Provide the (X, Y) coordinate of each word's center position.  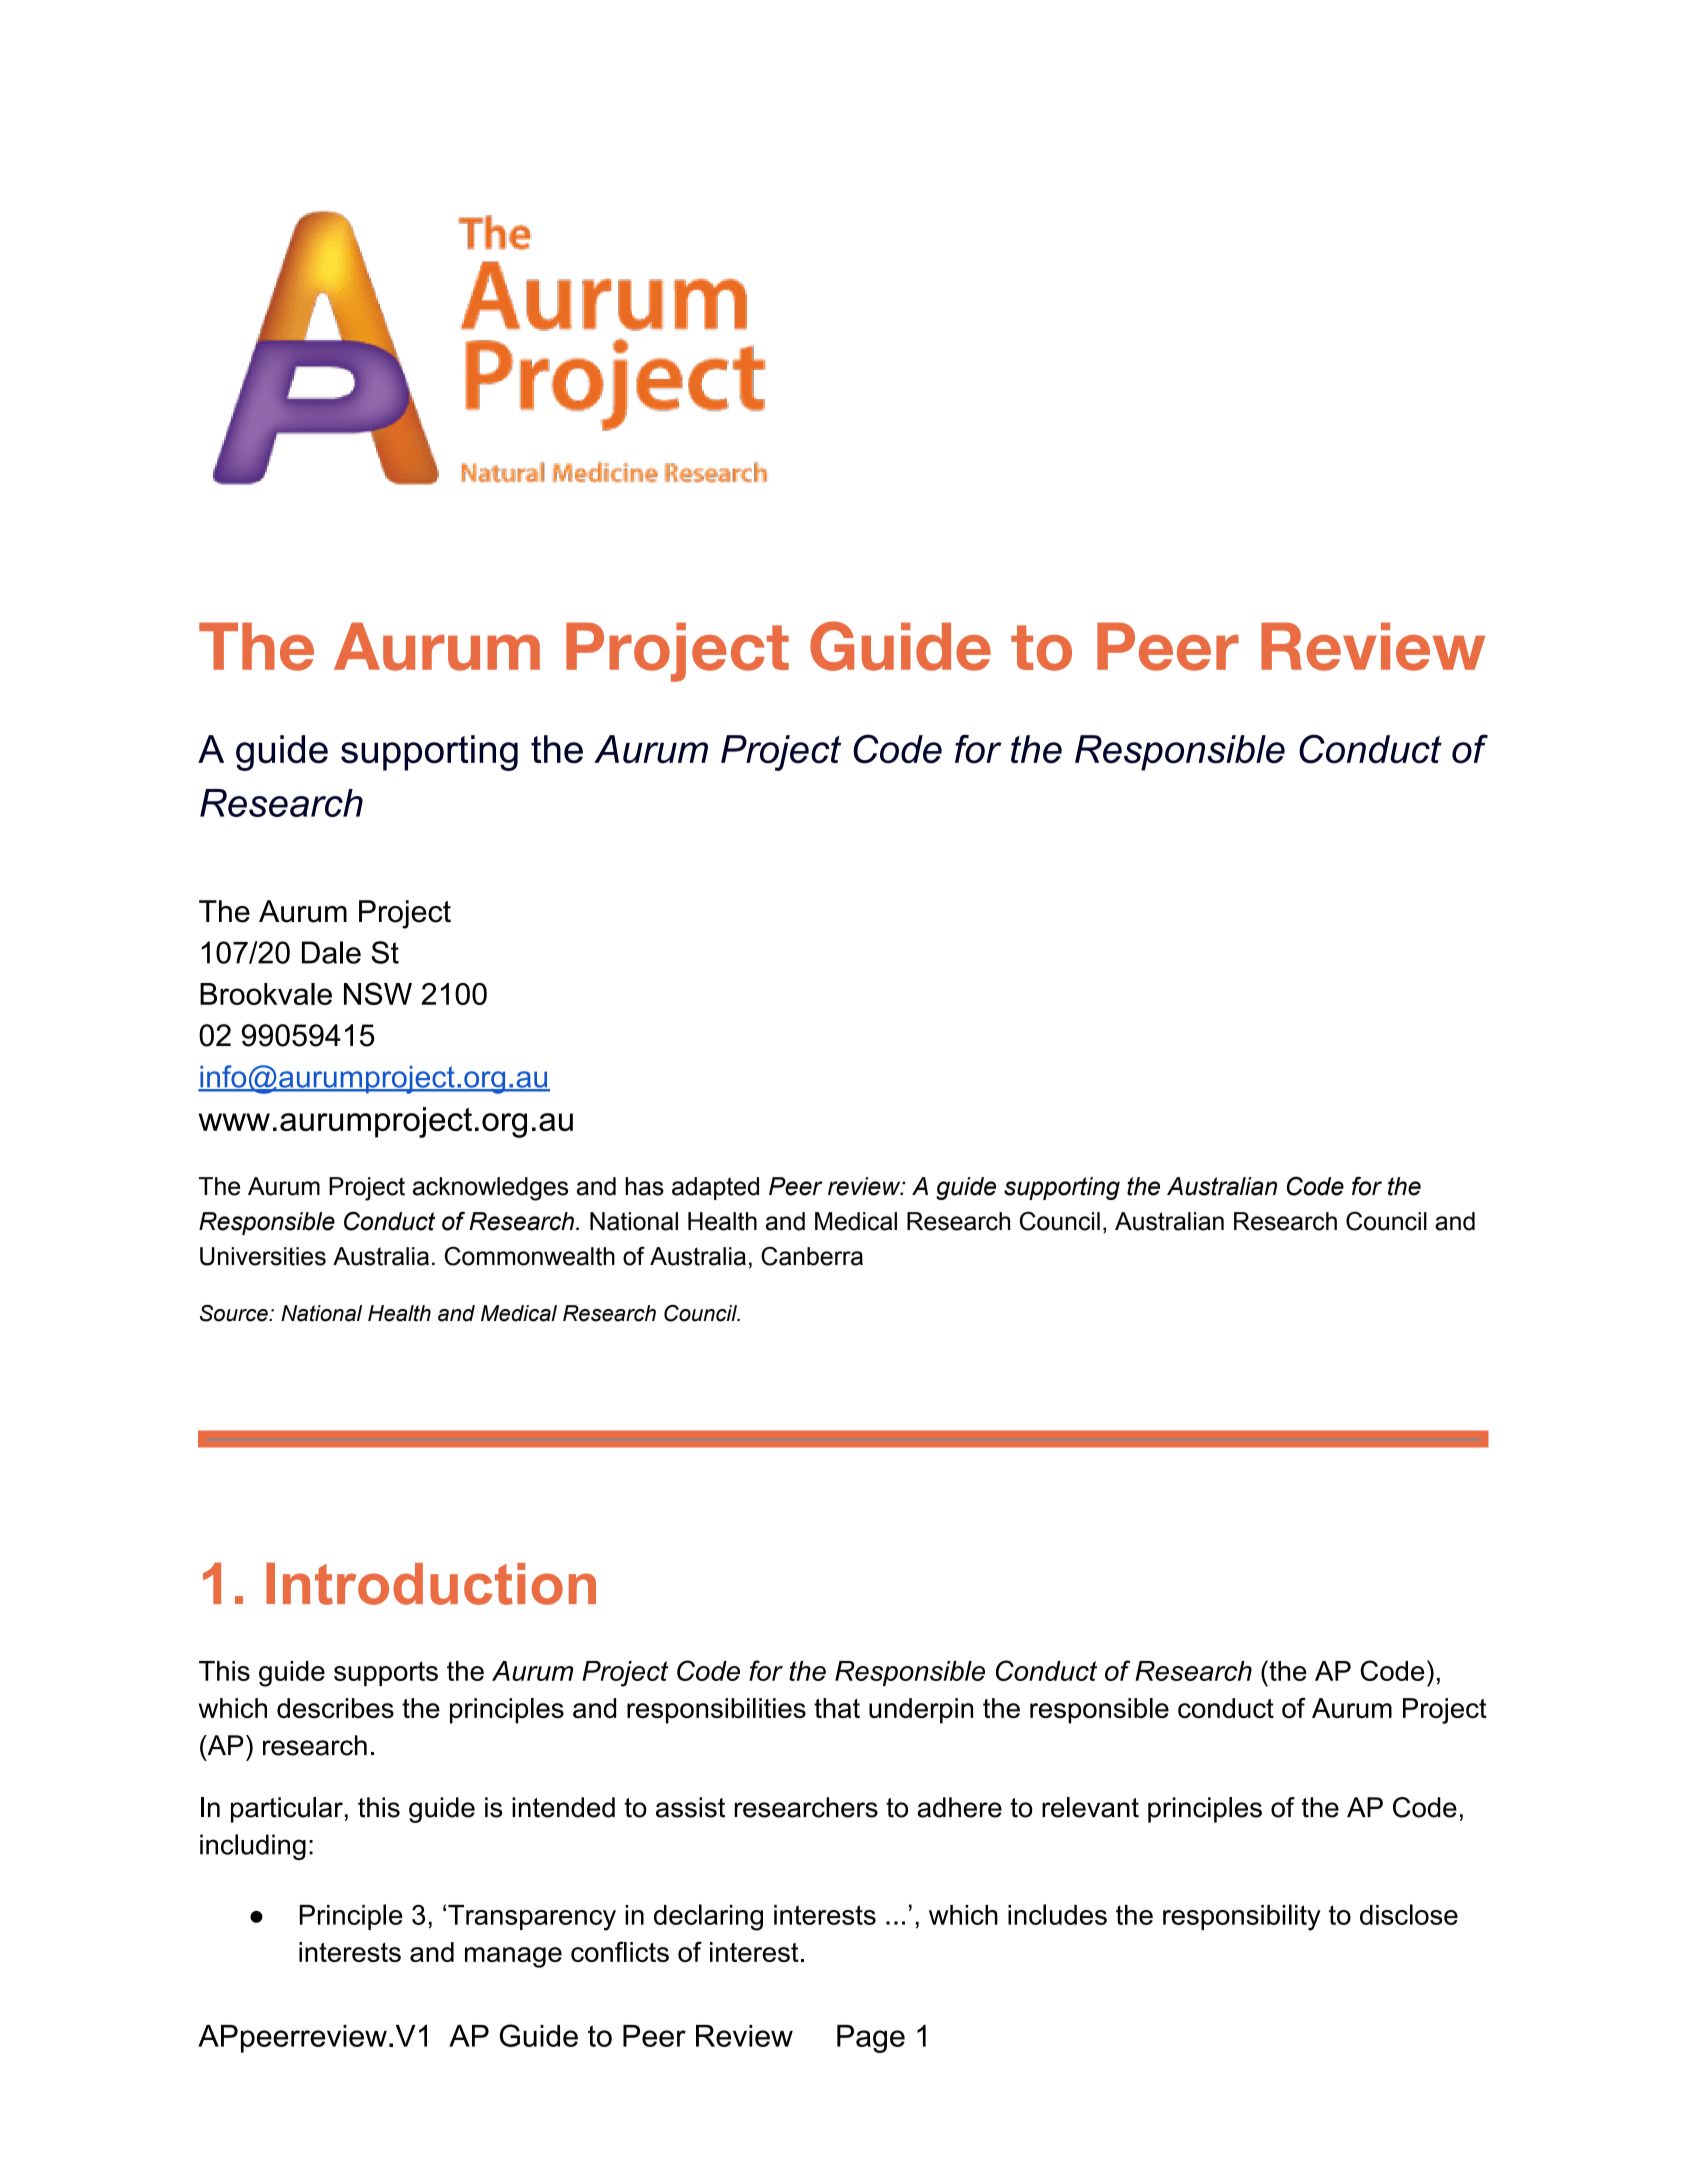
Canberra (812, 1256)
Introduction (431, 1583)
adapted (715, 1188)
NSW (378, 993)
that (837, 1708)
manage (513, 1957)
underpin (921, 1711)
